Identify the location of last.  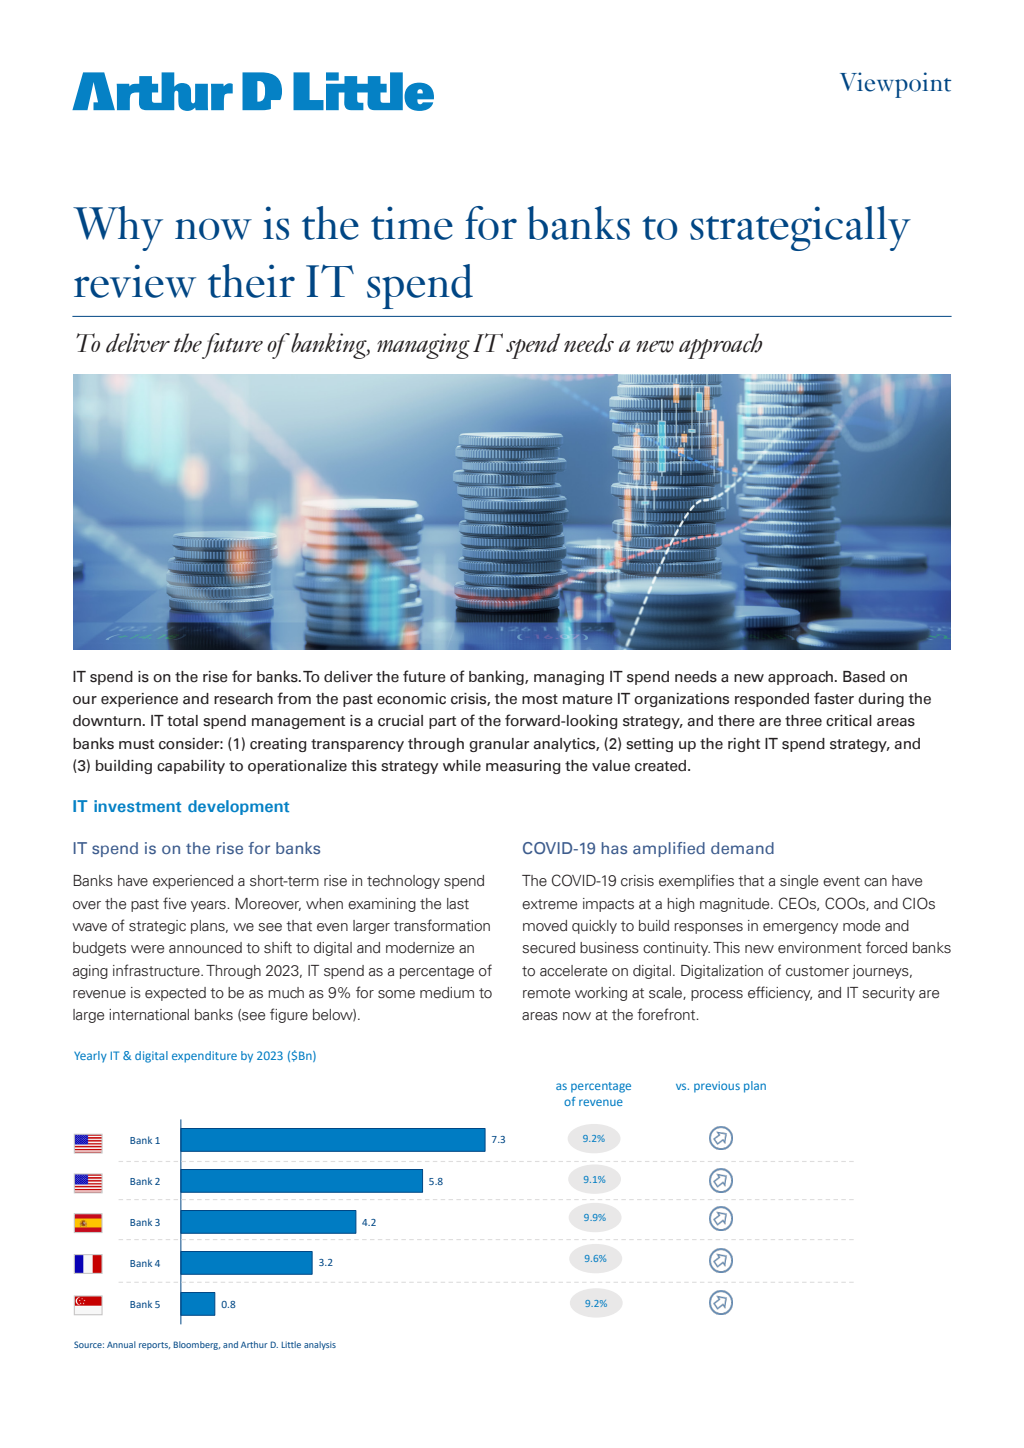
(458, 904).
